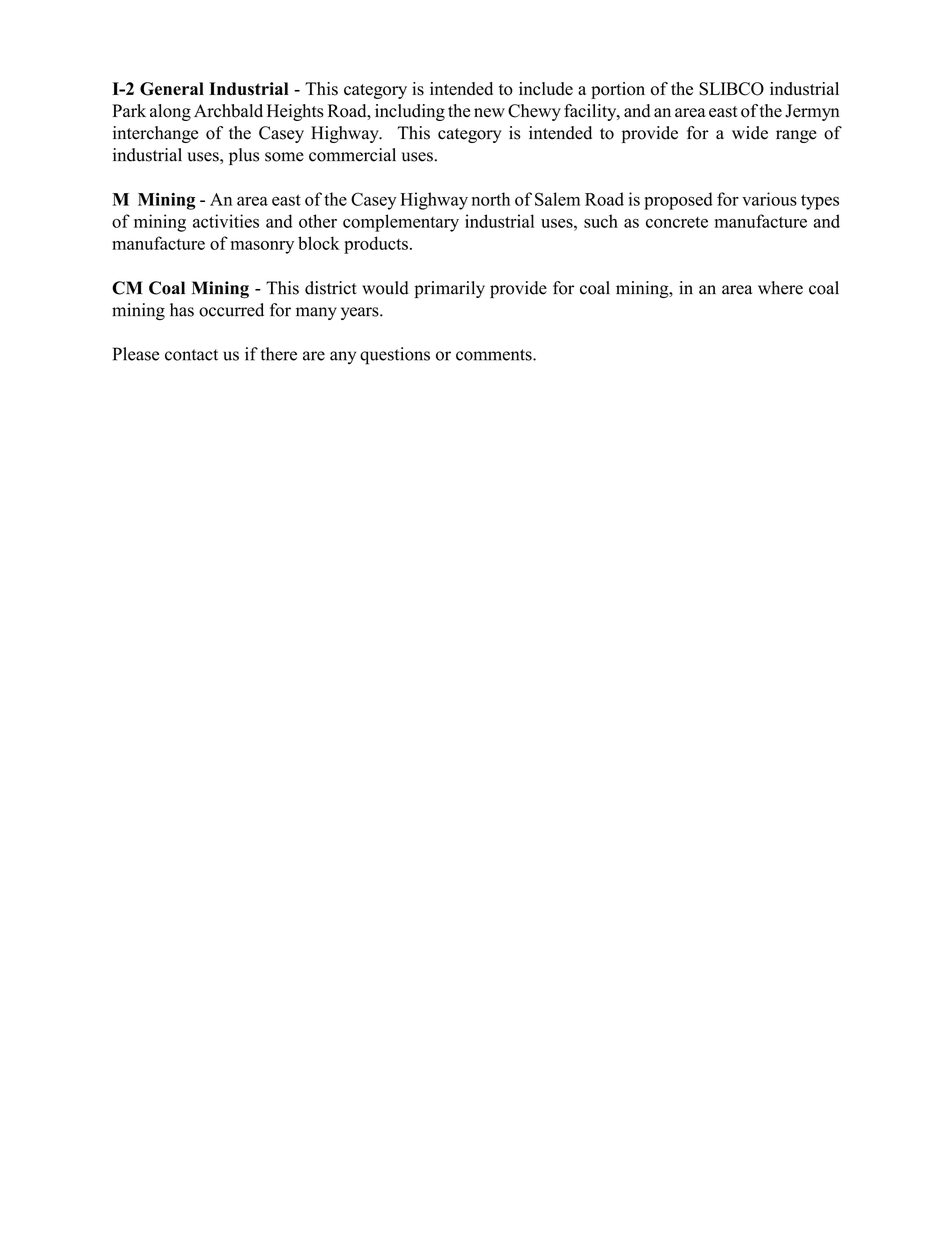 The width and height of the screenshot is (952, 1233). What do you see at coordinates (262, 247) in the screenshot?
I see `masonry` at bounding box center [262, 247].
